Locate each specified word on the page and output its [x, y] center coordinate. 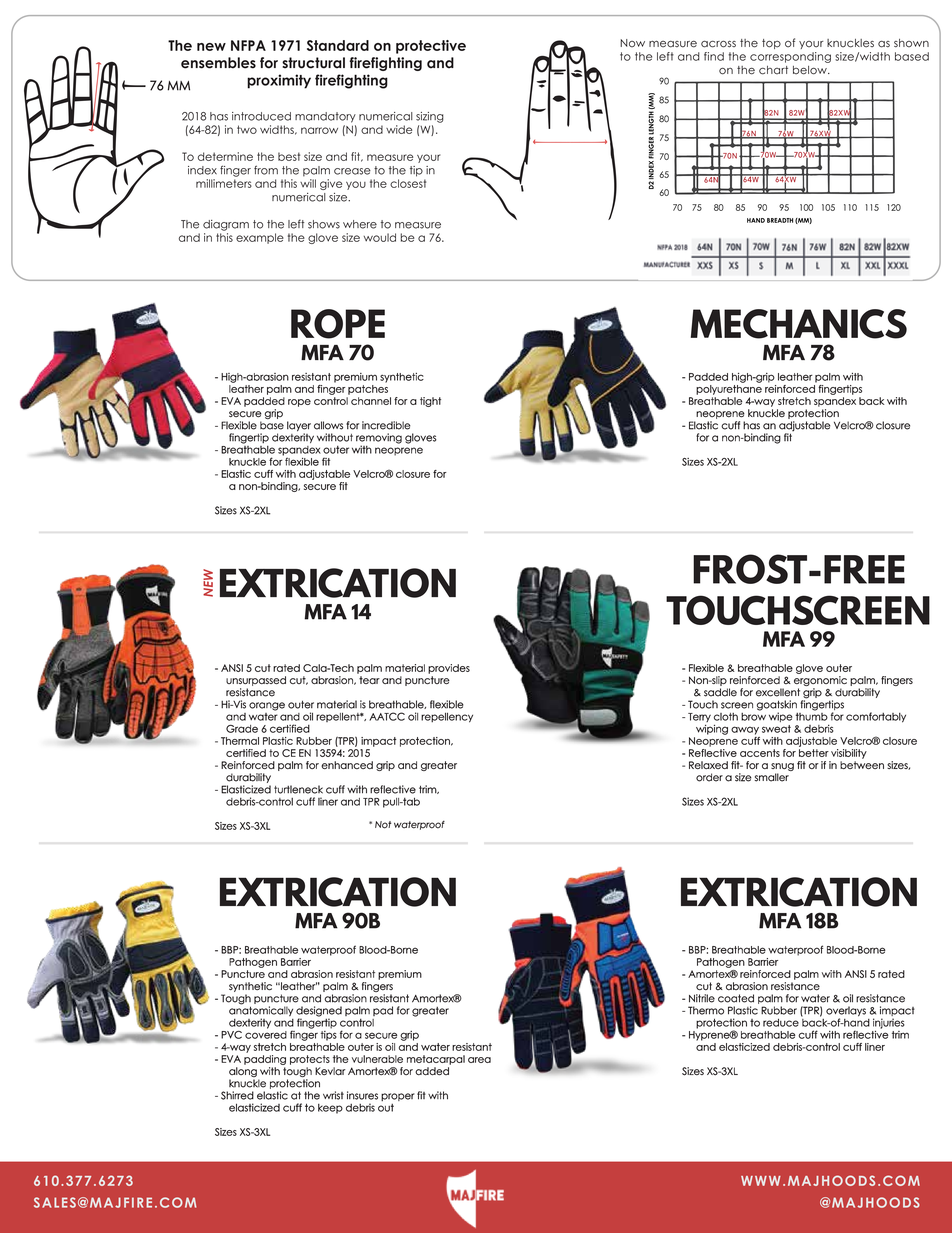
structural [313, 63]
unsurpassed [256, 681]
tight [430, 402]
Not [383, 825]
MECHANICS [799, 324]
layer [299, 426]
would [380, 237]
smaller [771, 777]
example [260, 238]
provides [449, 669]
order [709, 777]
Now [632, 43]
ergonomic [820, 681]
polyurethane [729, 390]
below [811, 70]
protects [310, 1060]
